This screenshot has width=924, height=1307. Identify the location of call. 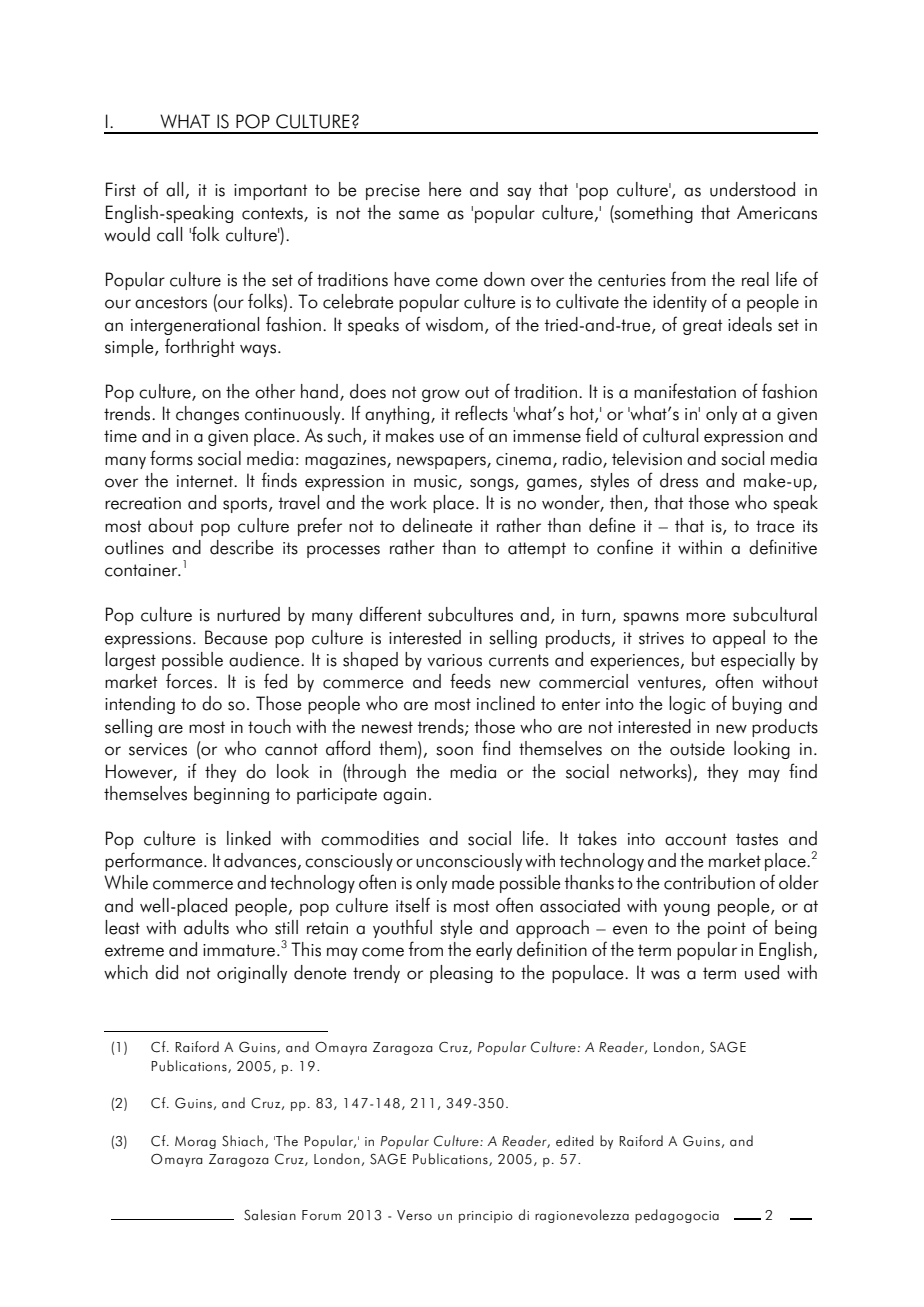
(169, 234).
